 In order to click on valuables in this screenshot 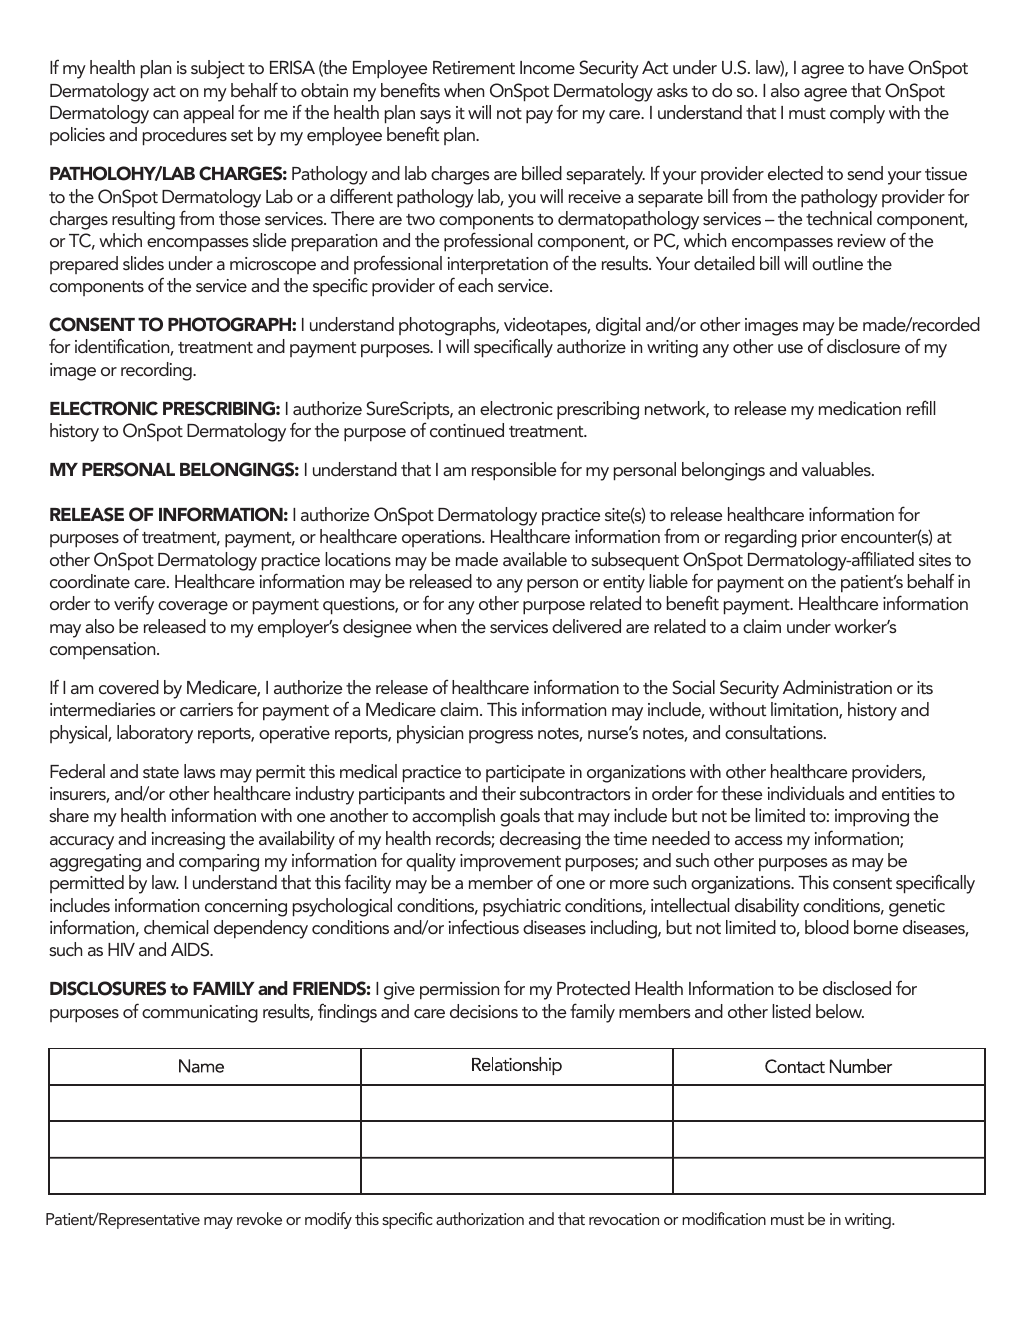, I will do `click(837, 469)`.
